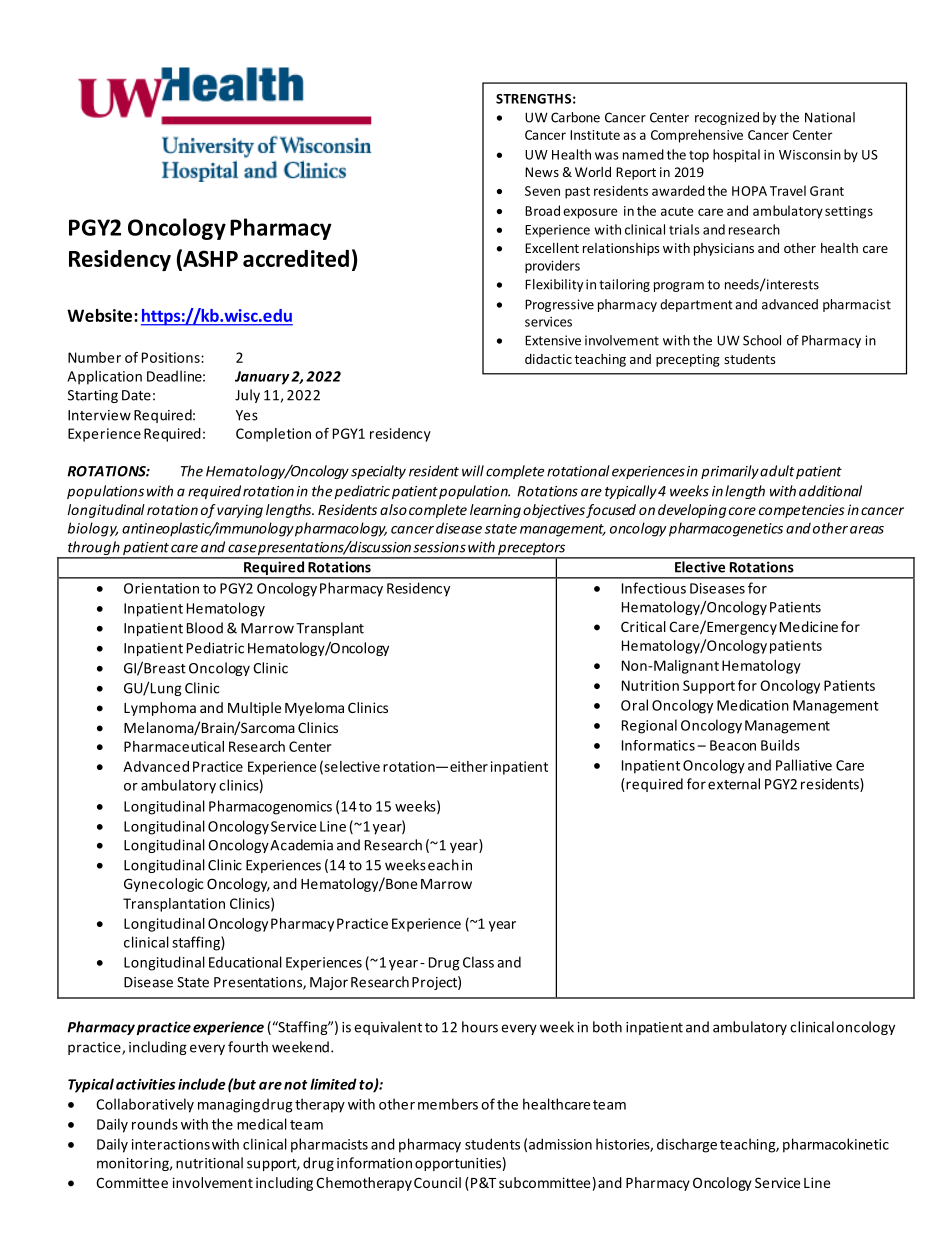  I want to click on accredited, so click(296, 258).
